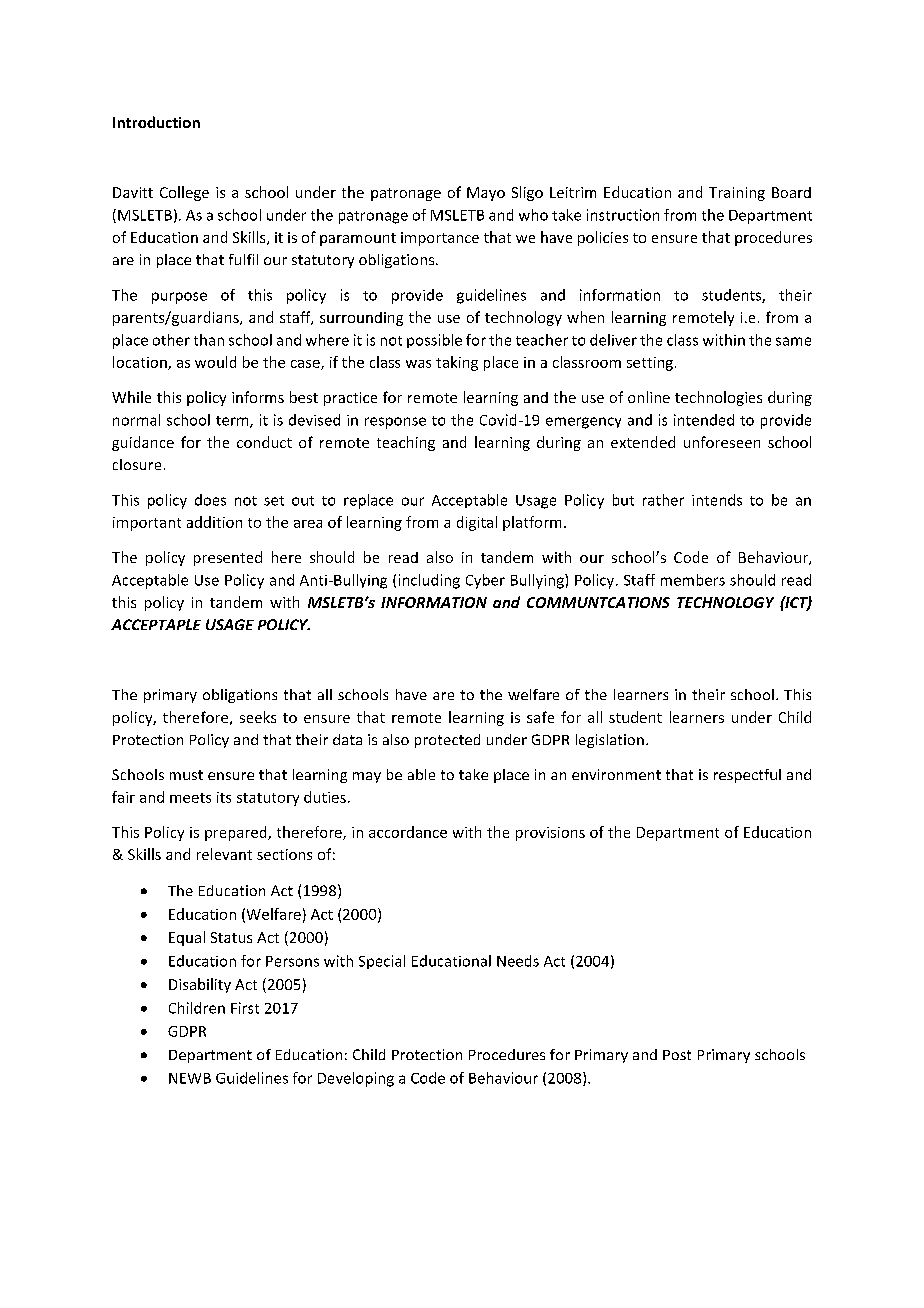 The height and width of the screenshot is (1308, 924). Describe the element at coordinates (616, 774) in the screenshot. I see `environment` at that location.
